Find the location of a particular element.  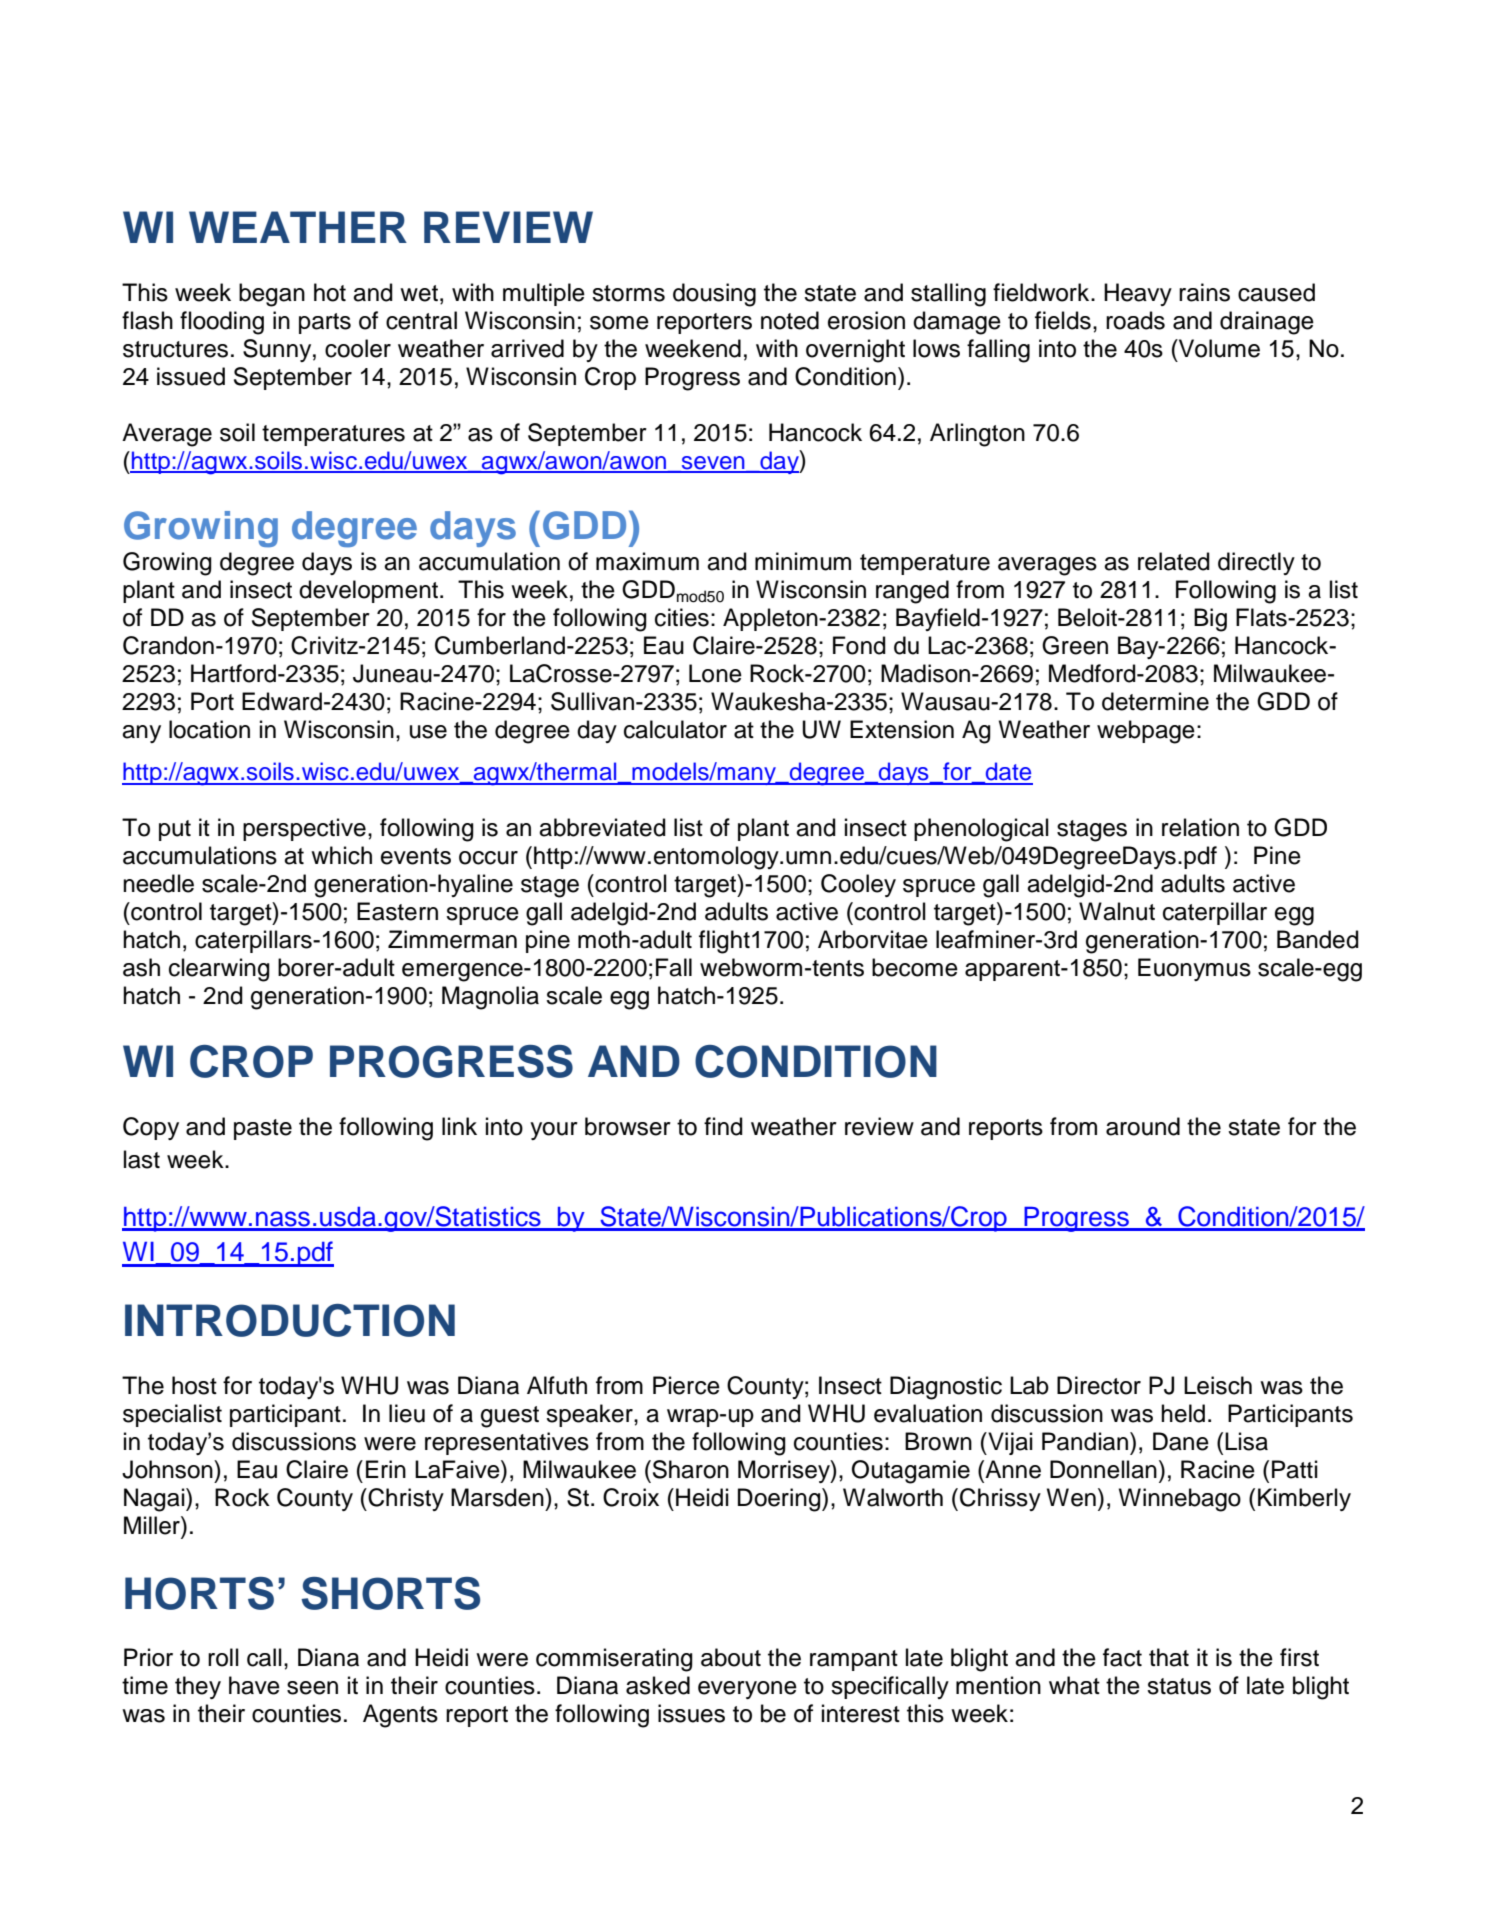

about is located at coordinates (731, 1657).
